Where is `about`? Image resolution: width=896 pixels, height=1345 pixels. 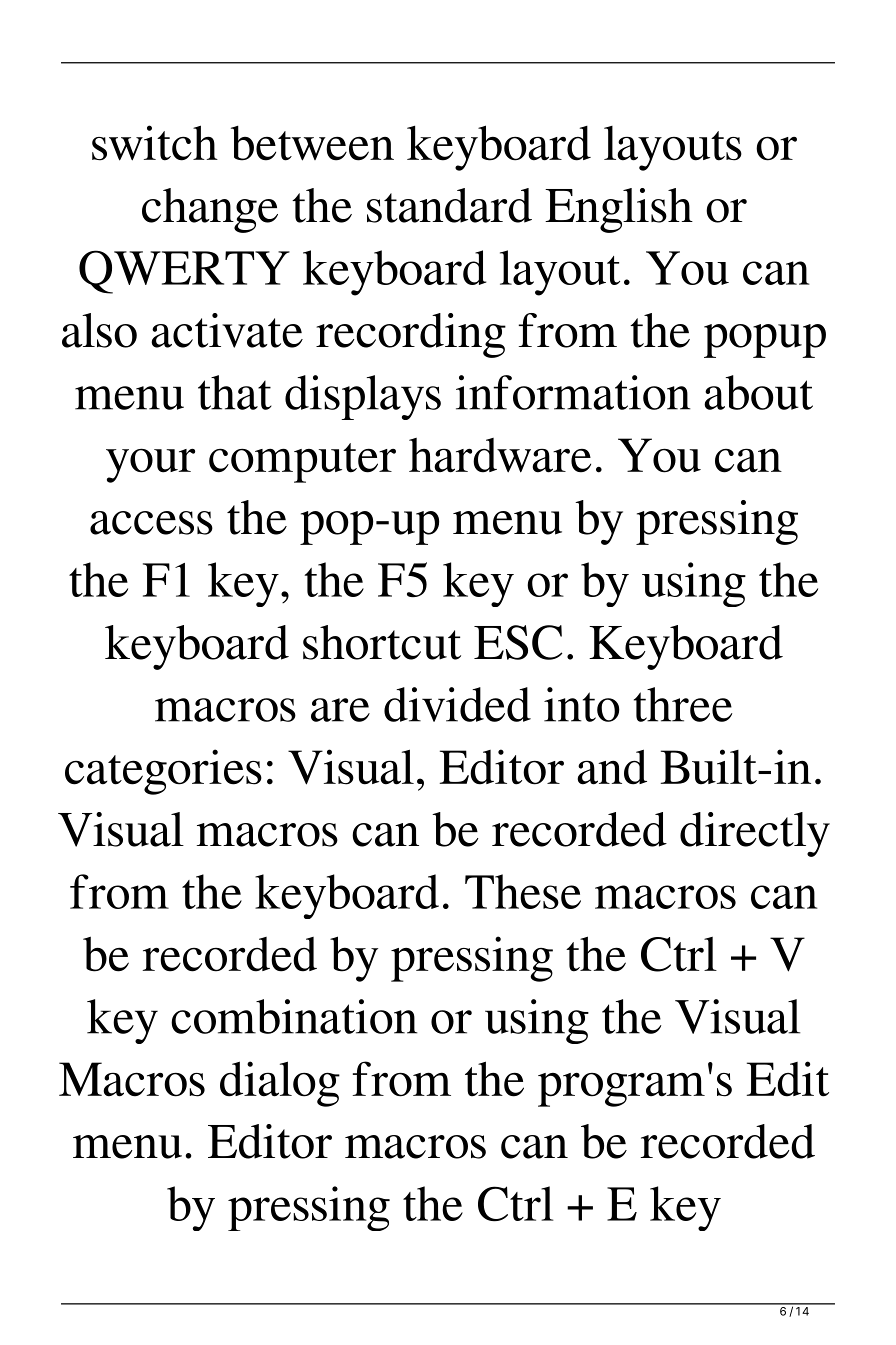
about is located at coordinates (758, 392).
